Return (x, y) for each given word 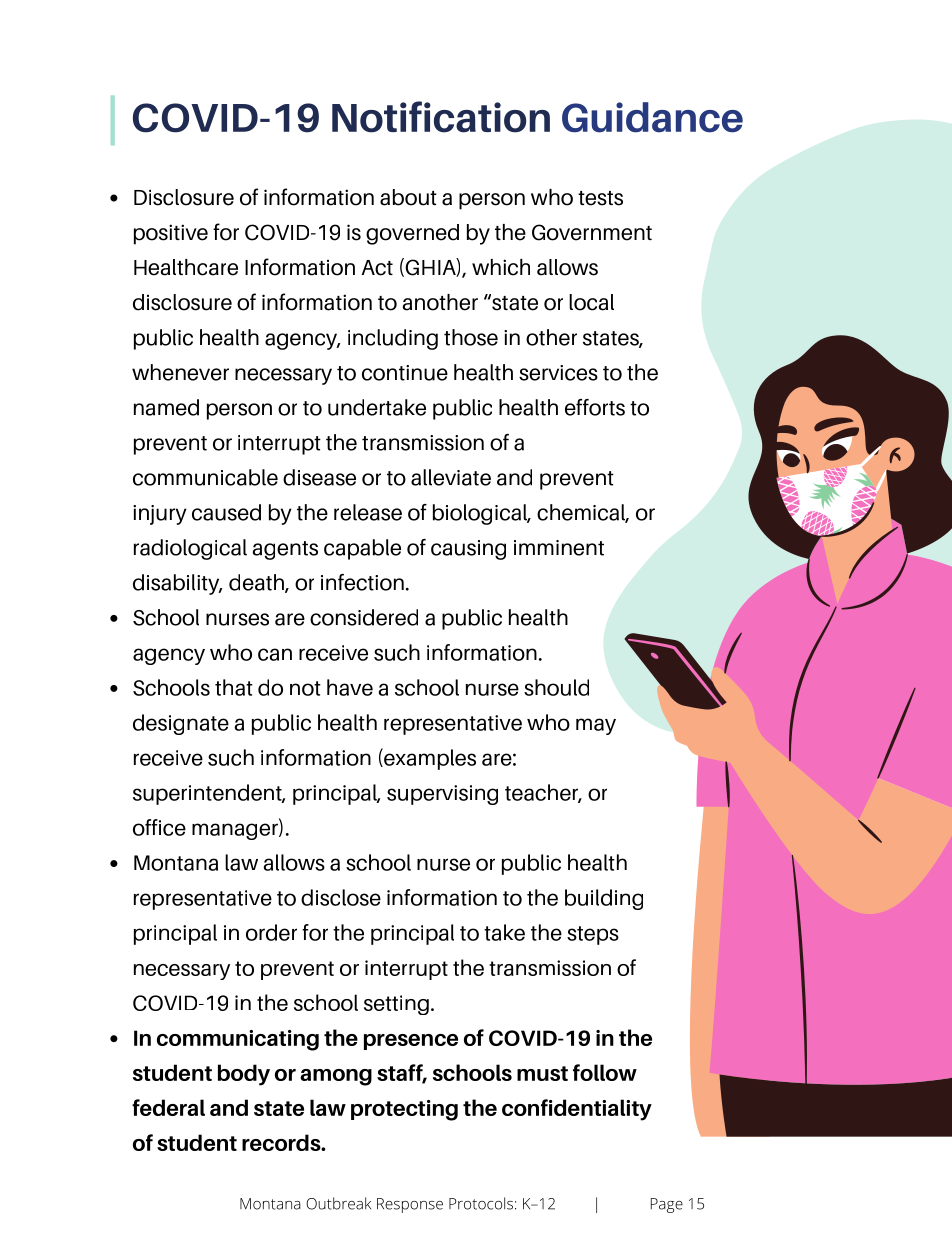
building (604, 899)
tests (600, 198)
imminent (559, 548)
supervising (442, 795)
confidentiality (577, 1110)
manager (236, 831)
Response (410, 1205)
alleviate (451, 477)
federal (168, 1107)
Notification (441, 117)
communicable (205, 477)
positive (171, 234)
